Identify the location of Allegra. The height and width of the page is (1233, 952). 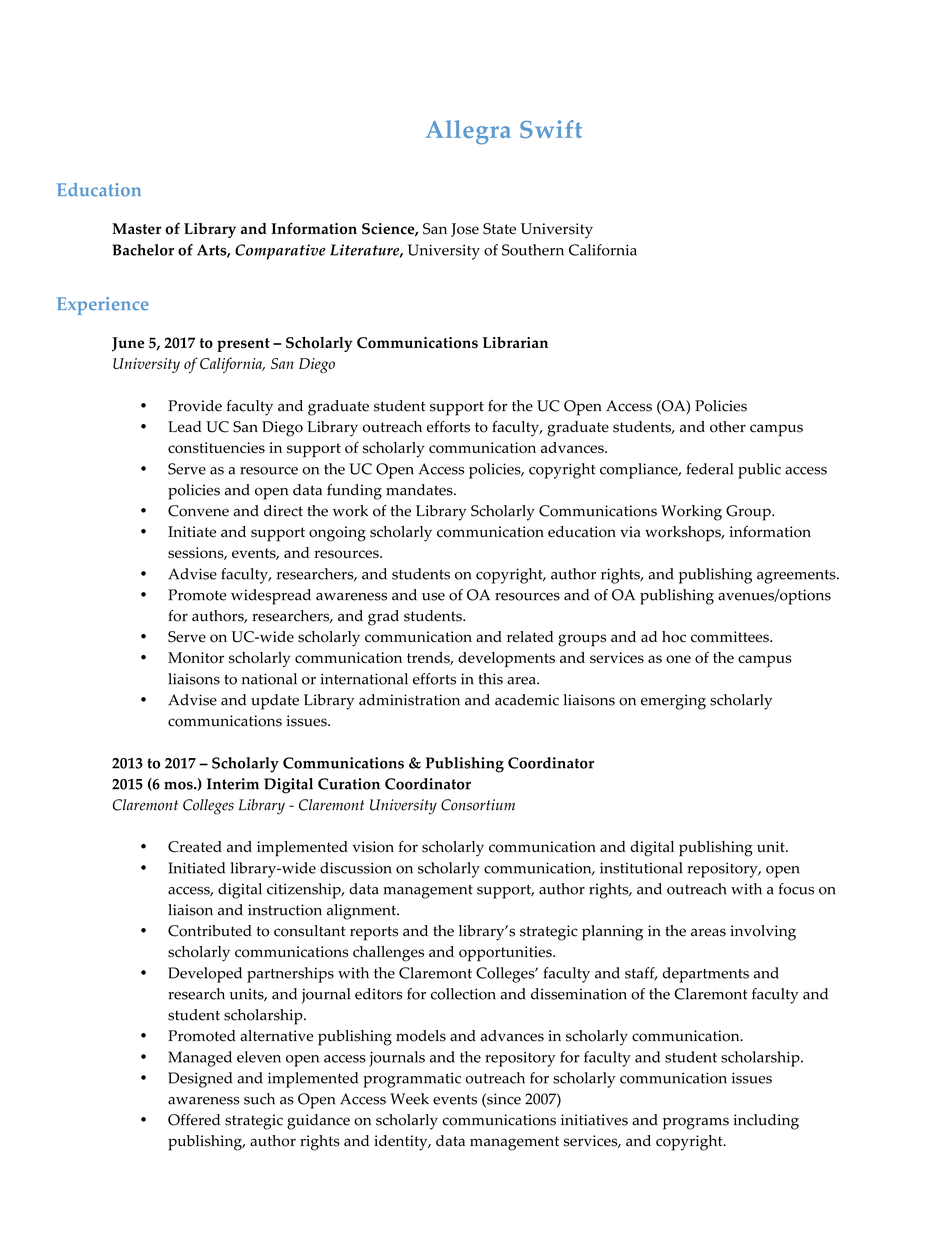
(468, 132).
